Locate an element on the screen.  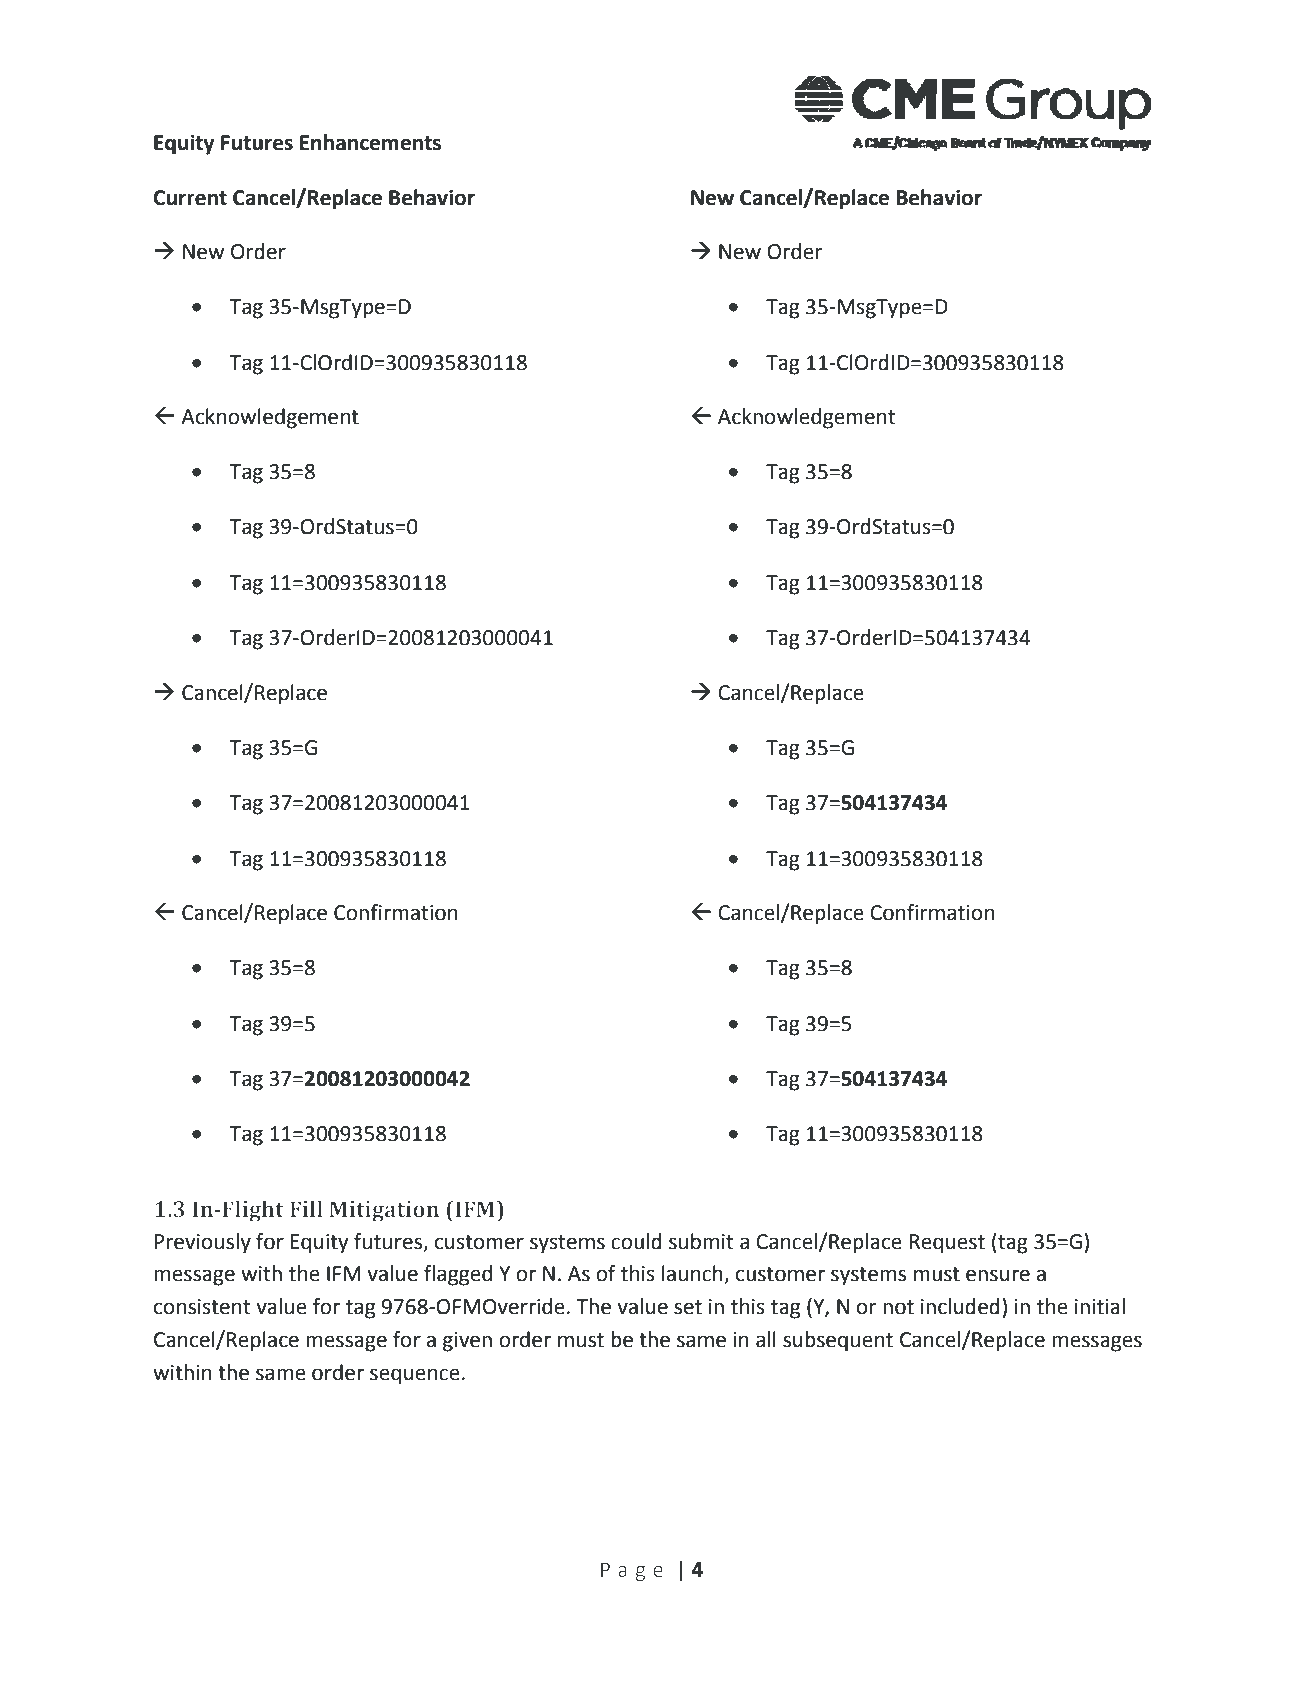
submit is located at coordinates (701, 1241).
